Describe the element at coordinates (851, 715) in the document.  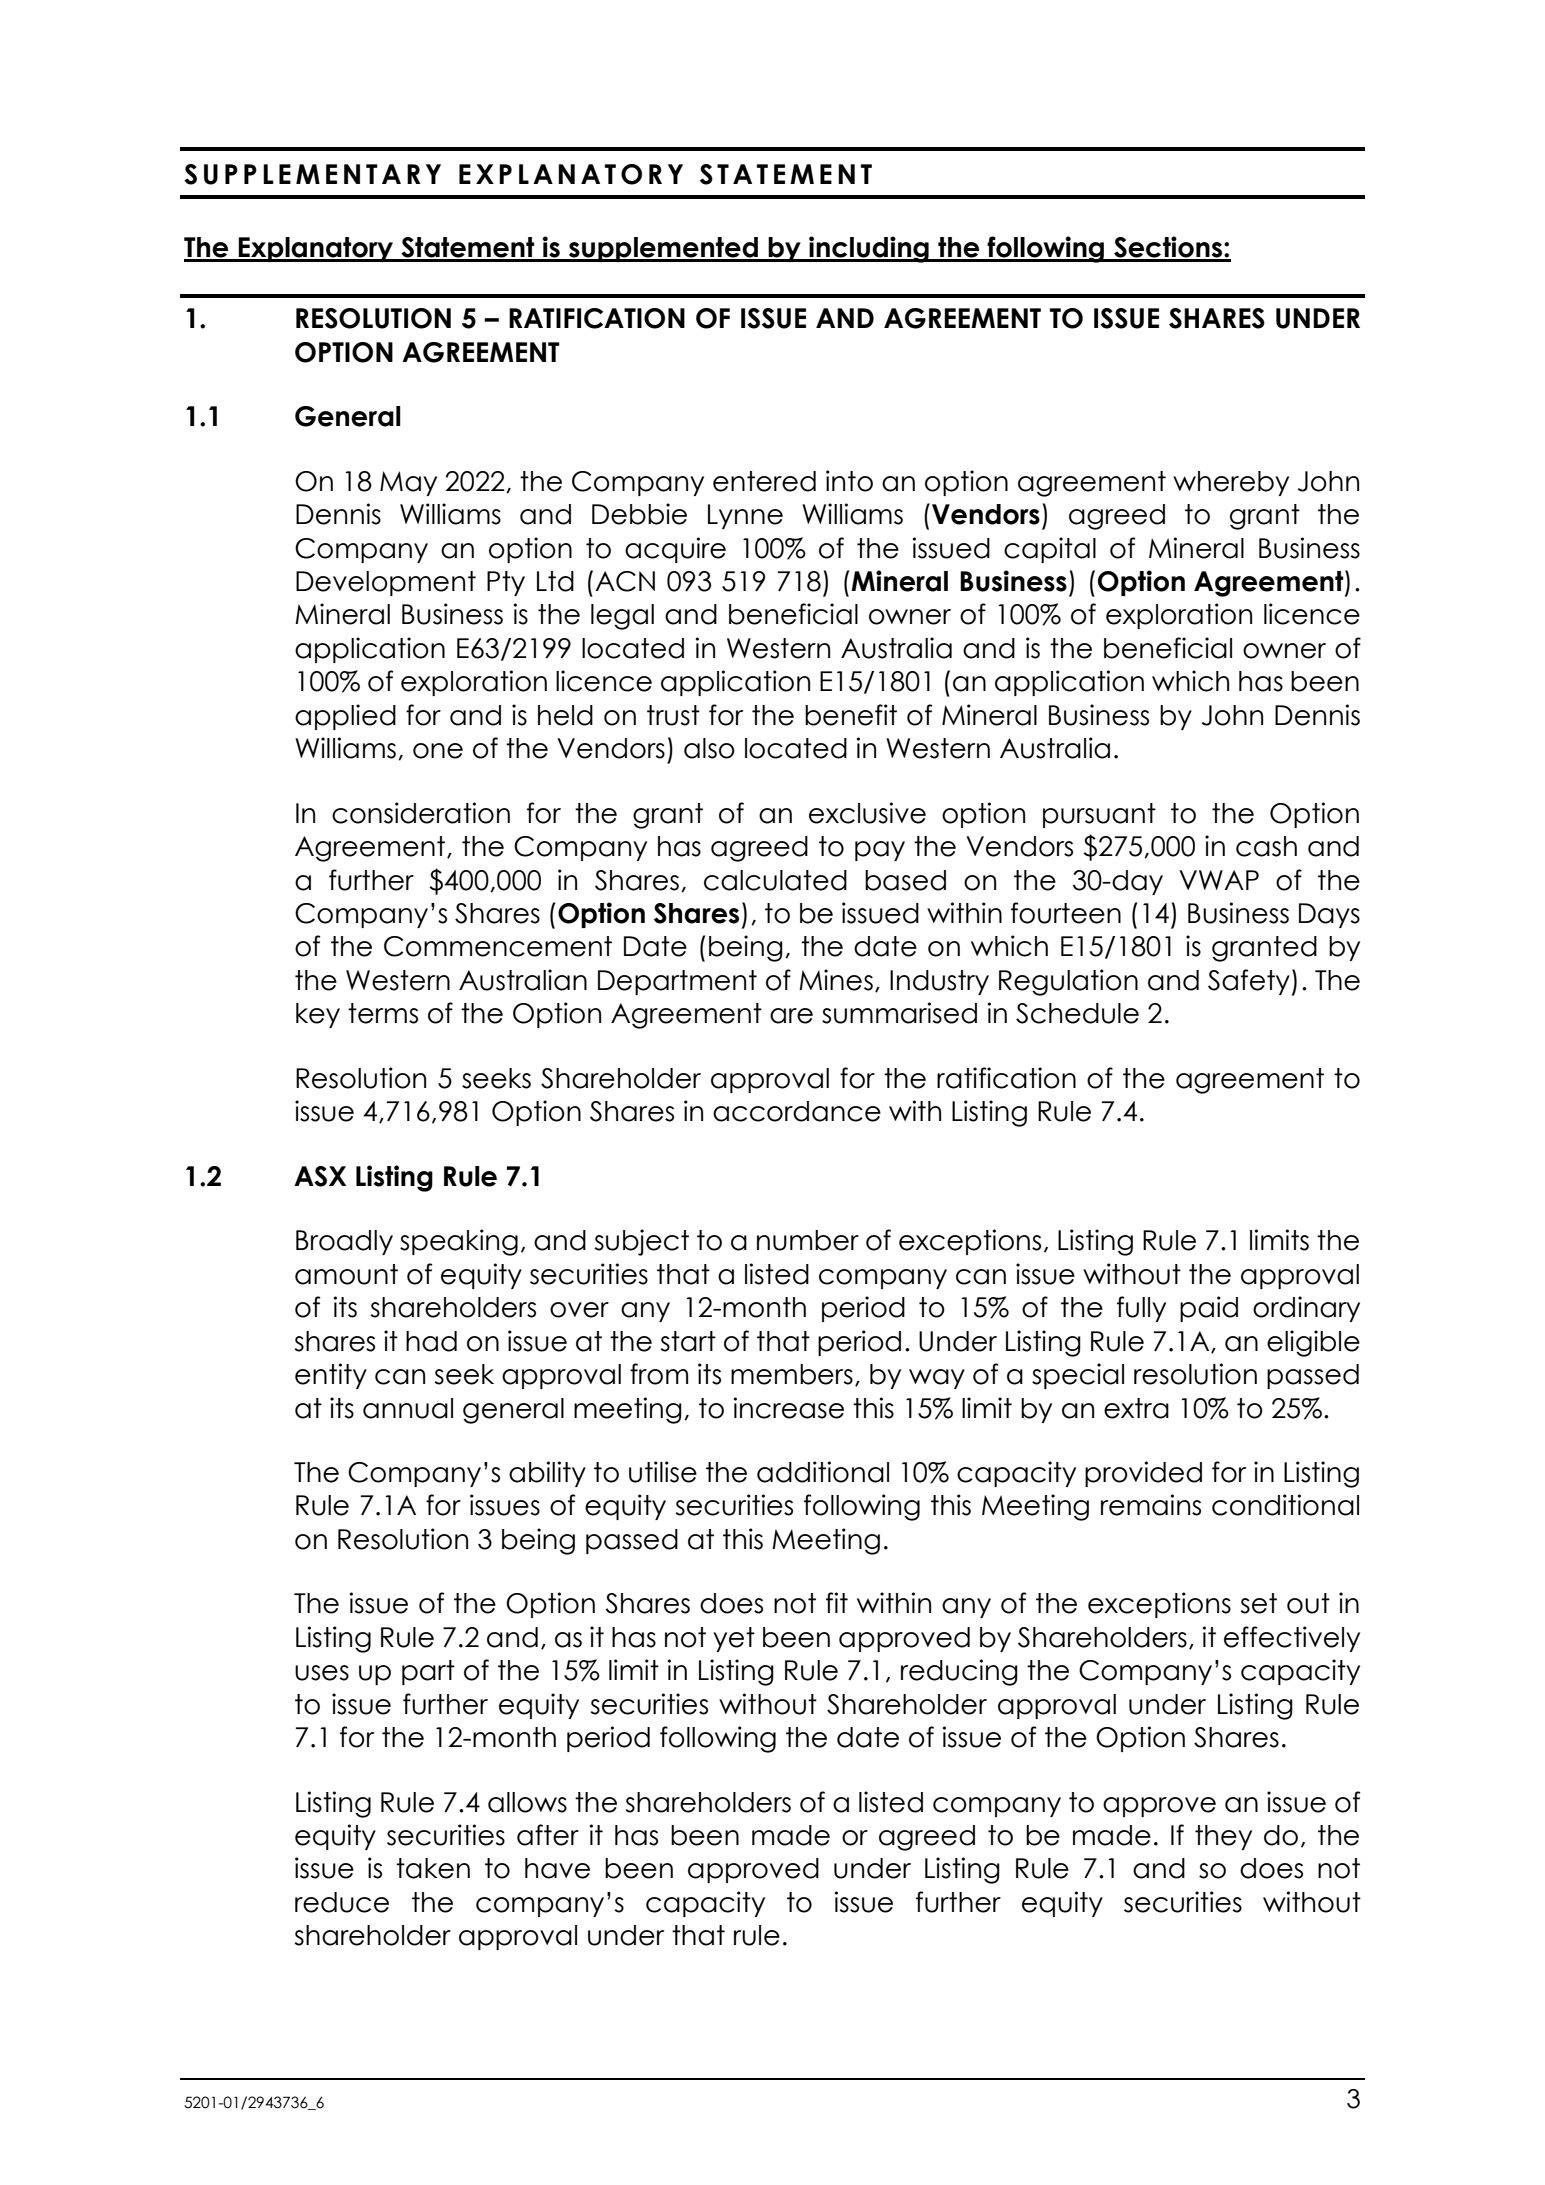
I see `benefit` at that location.
